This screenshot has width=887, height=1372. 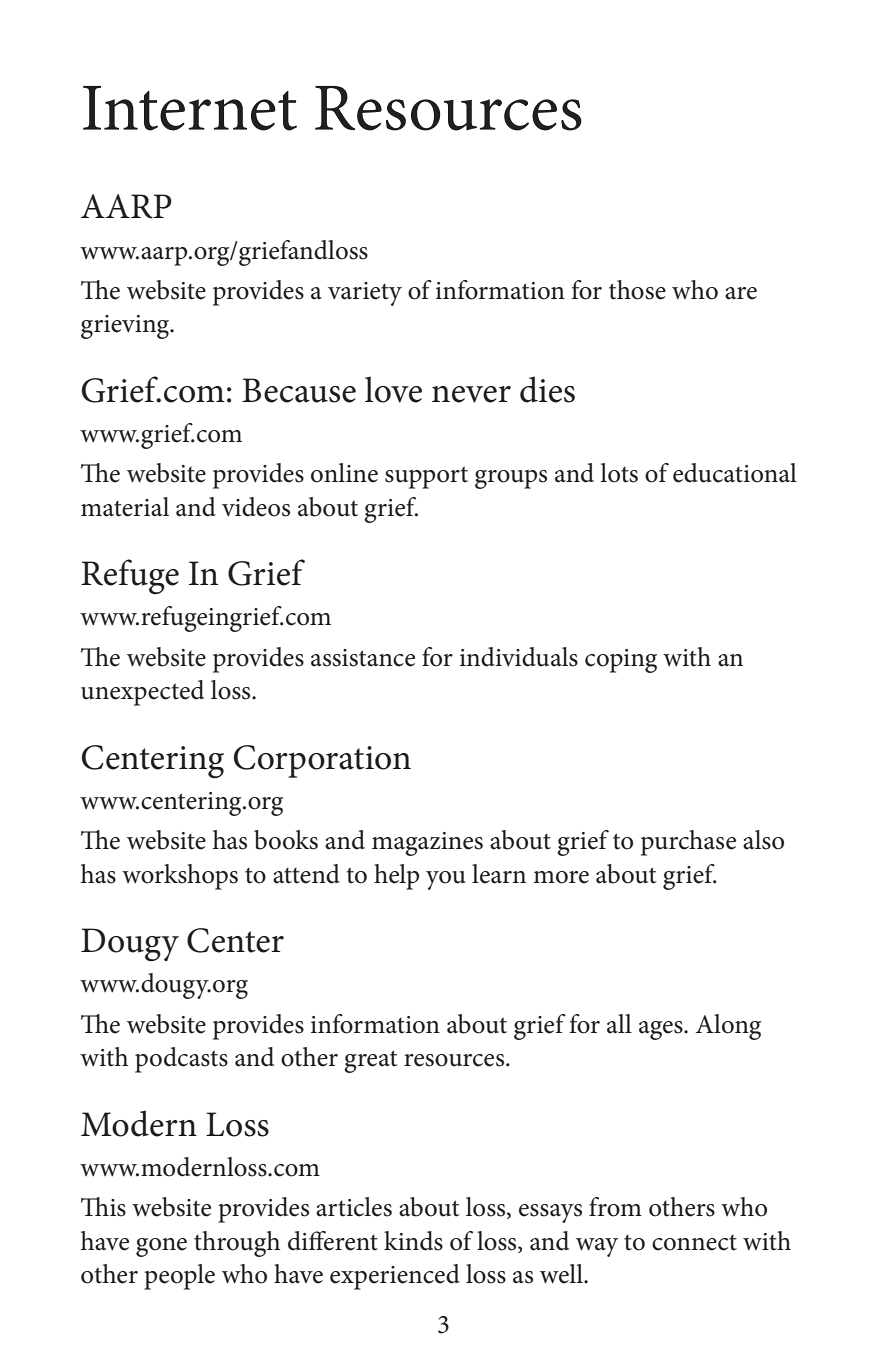 I want to click on never, so click(x=471, y=394).
